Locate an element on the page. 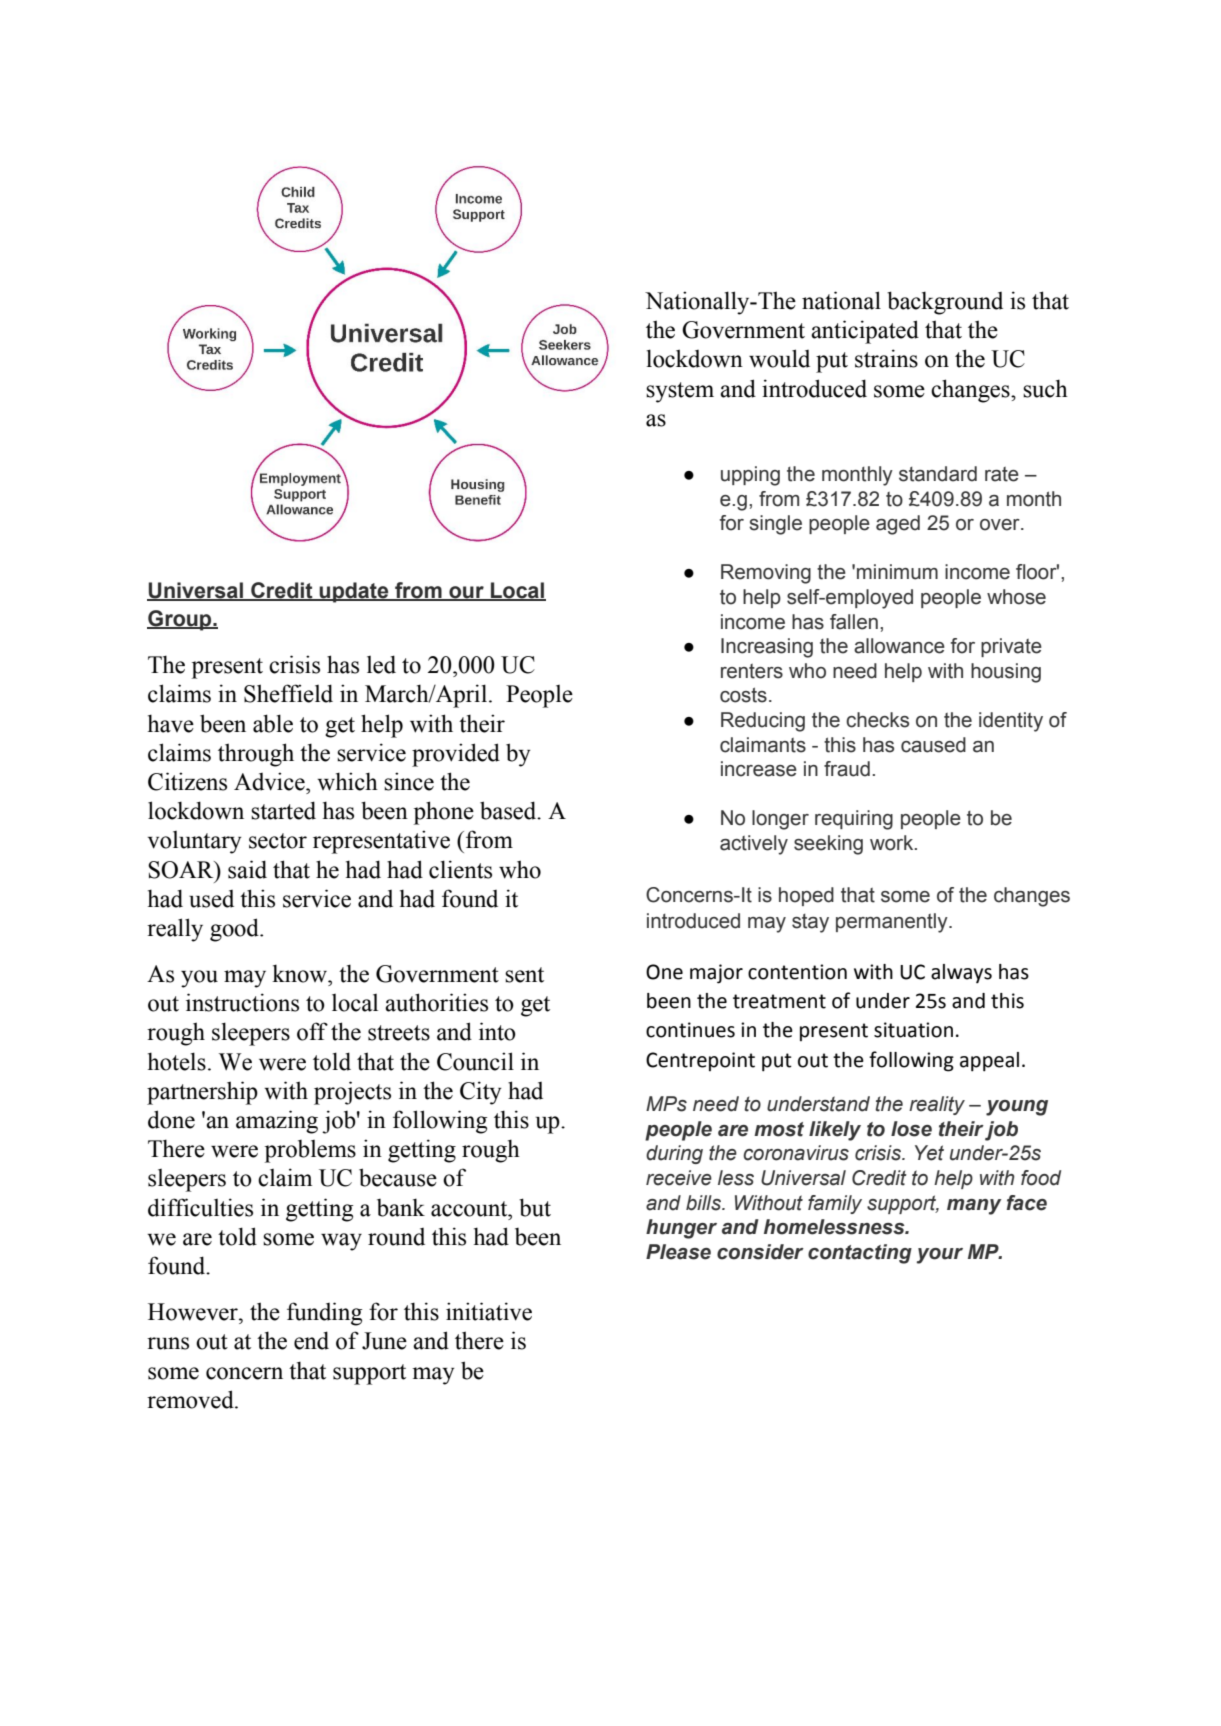 The width and height of the page is (1221, 1726). based is located at coordinates (509, 810).
